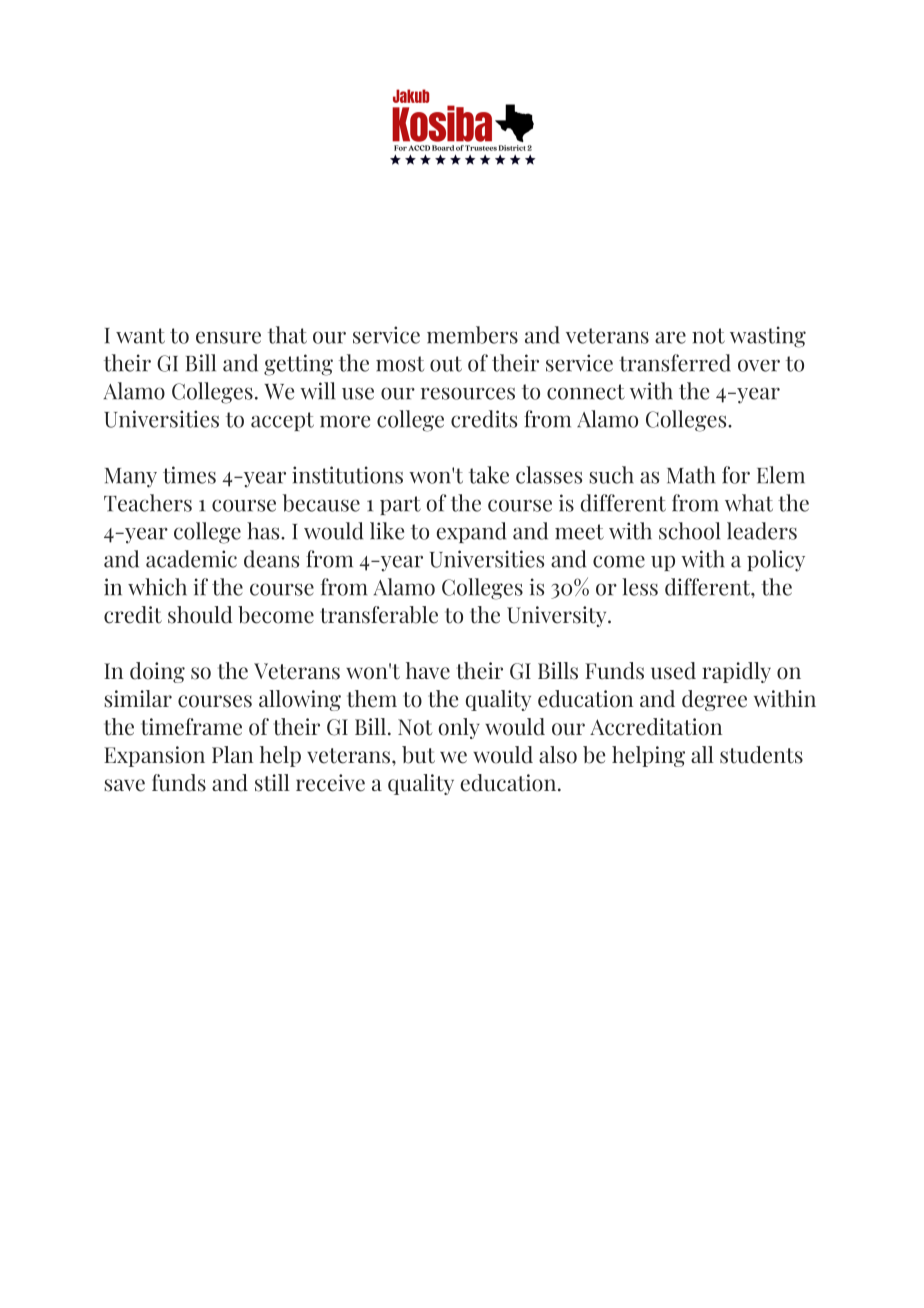  Describe the element at coordinates (200, 615) in the screenshot. I see `should` at that location.
